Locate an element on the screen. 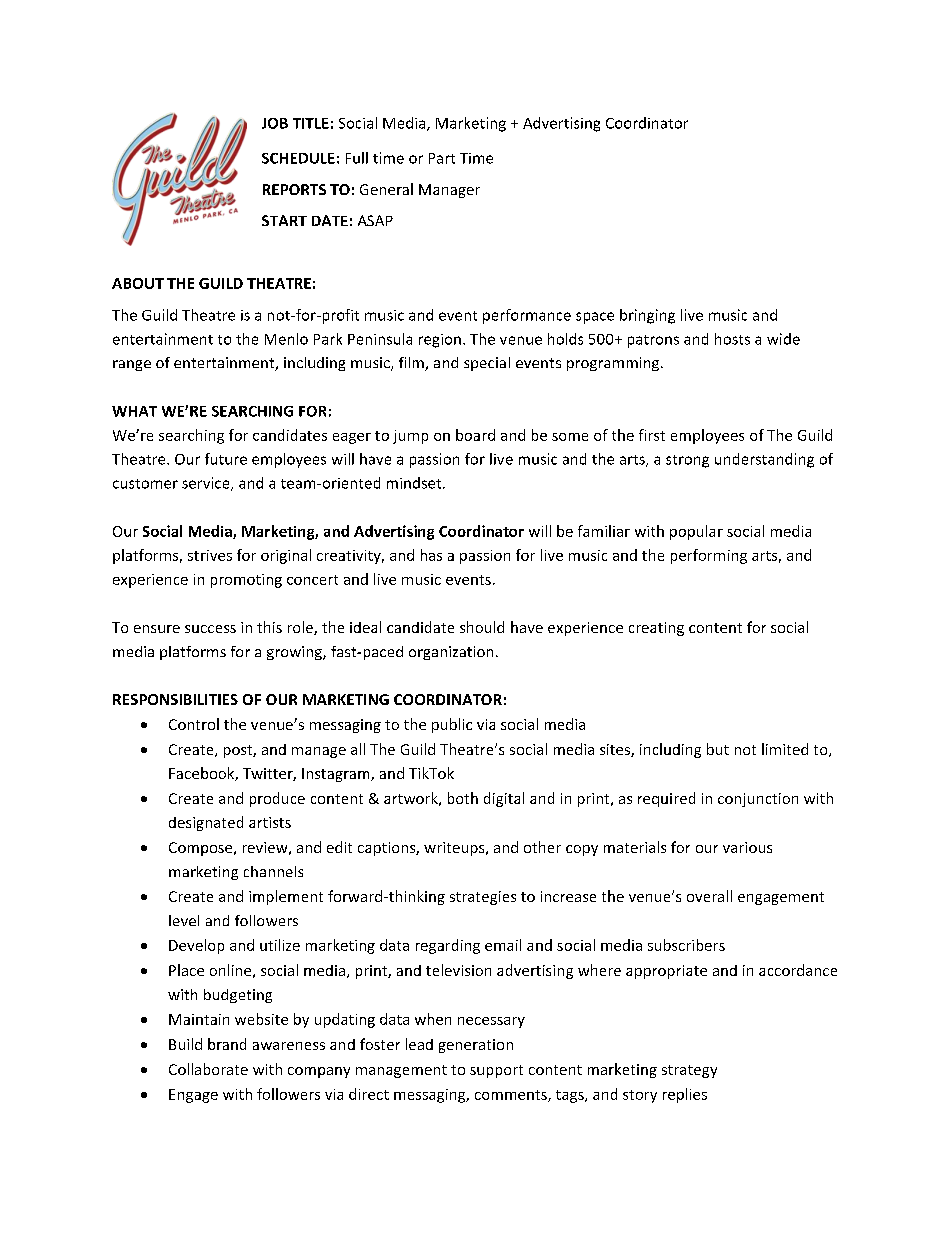 Image resolution: width=952 pixels, height=1233 pixels. Control is located at coordinates (194, 724).
